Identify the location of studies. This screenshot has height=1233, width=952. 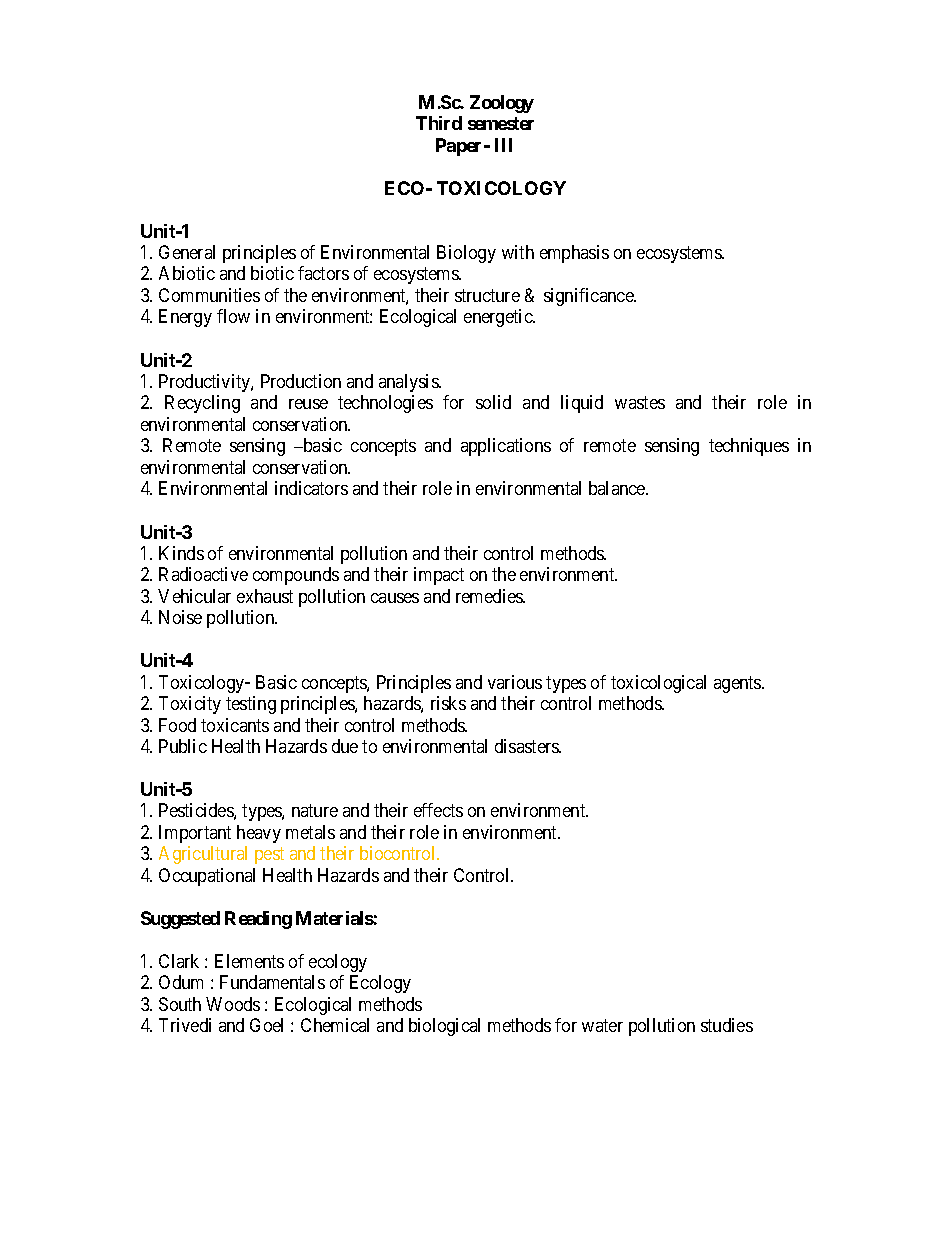
(727, 1025).
